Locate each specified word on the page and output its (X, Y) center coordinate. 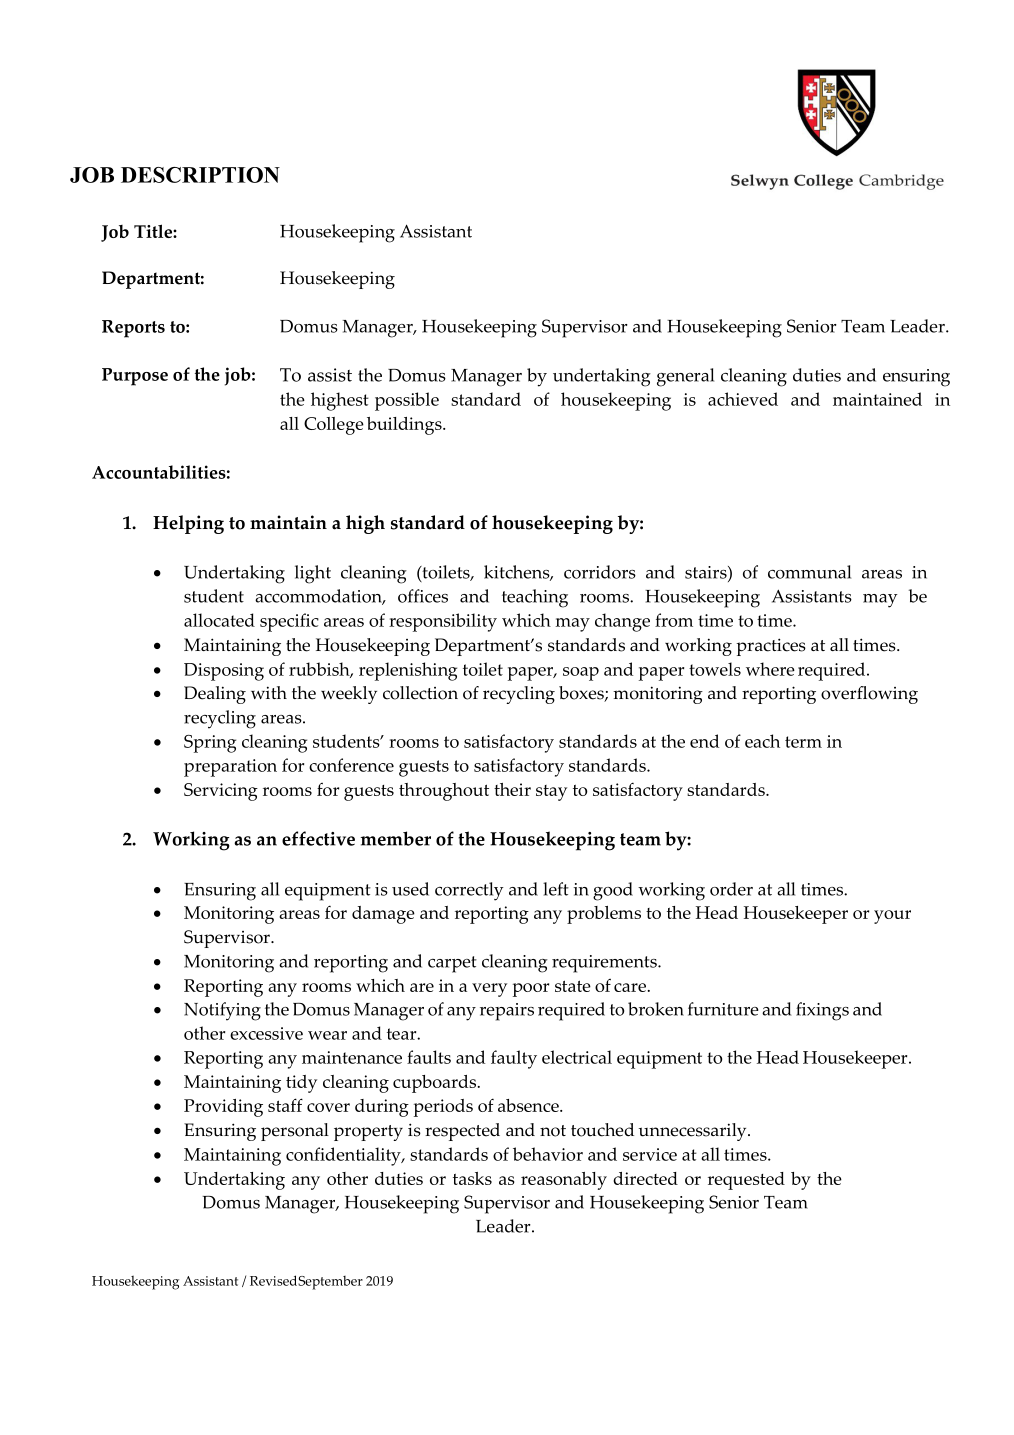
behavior (548, 1154)
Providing (223, 1108)
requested (746, 1181)
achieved (743, 399)
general (685, 377)
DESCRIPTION (200, 175)
